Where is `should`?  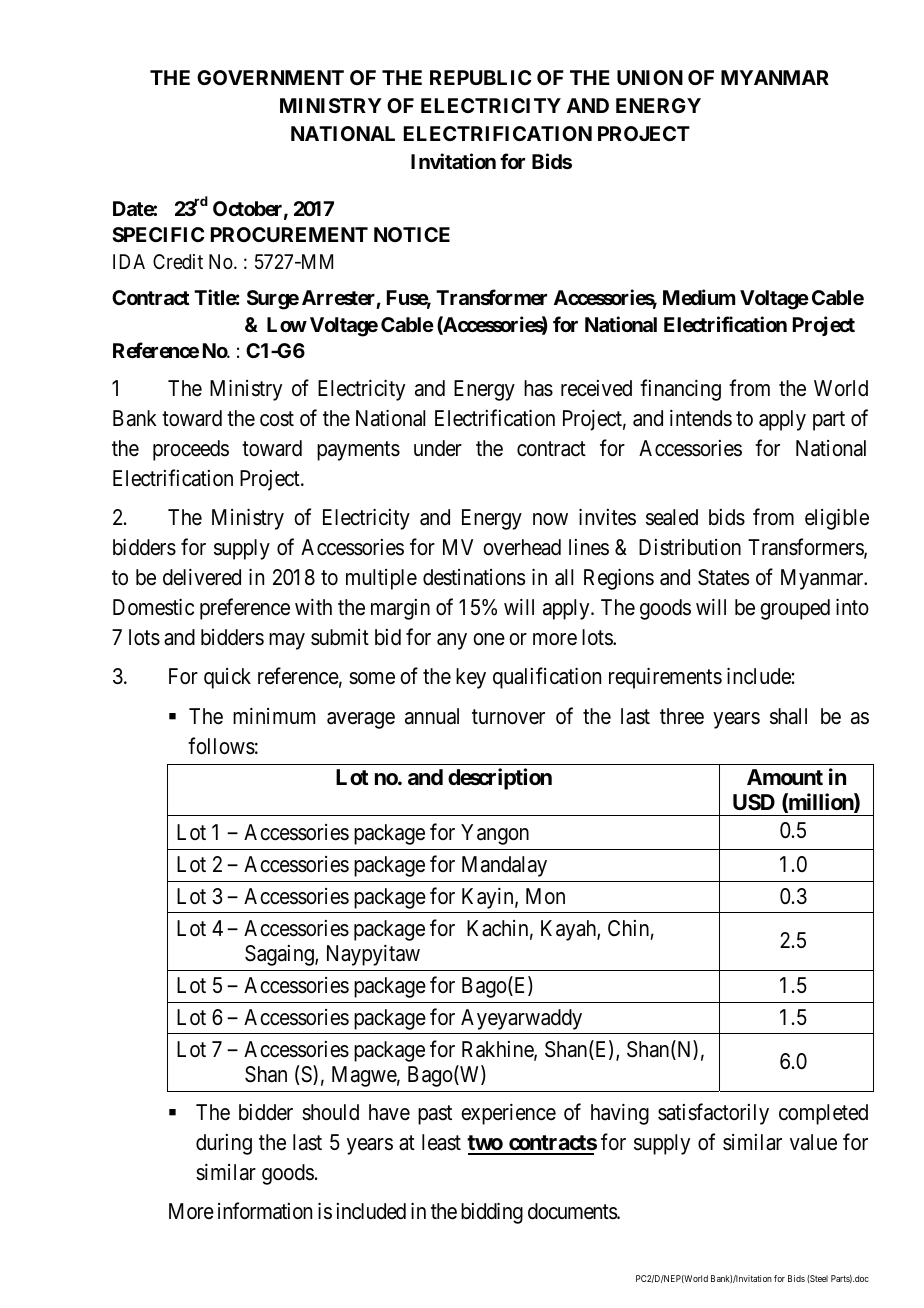 should is located at coordinates (330, 1112).
